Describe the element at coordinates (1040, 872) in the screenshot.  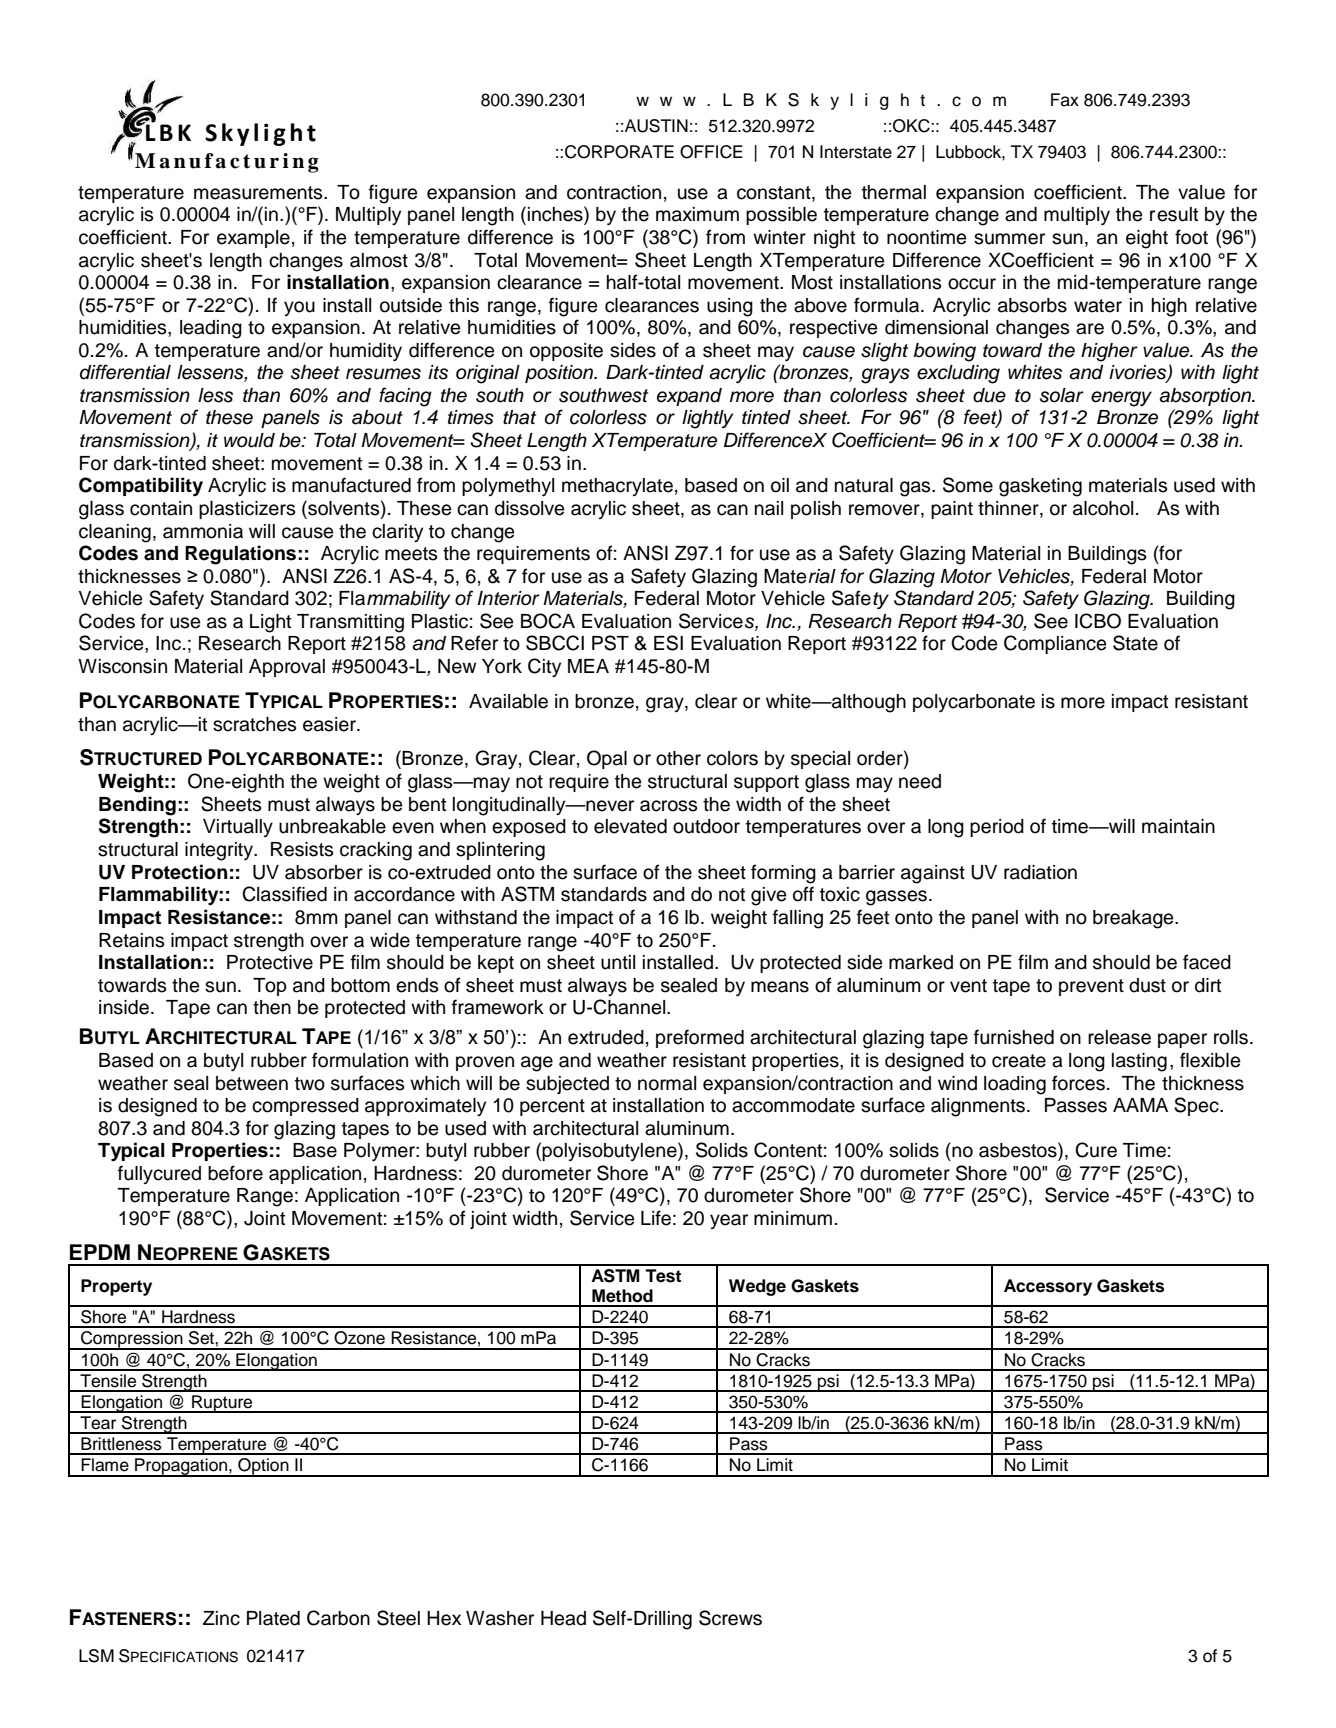
I see `radiation` at that location.
